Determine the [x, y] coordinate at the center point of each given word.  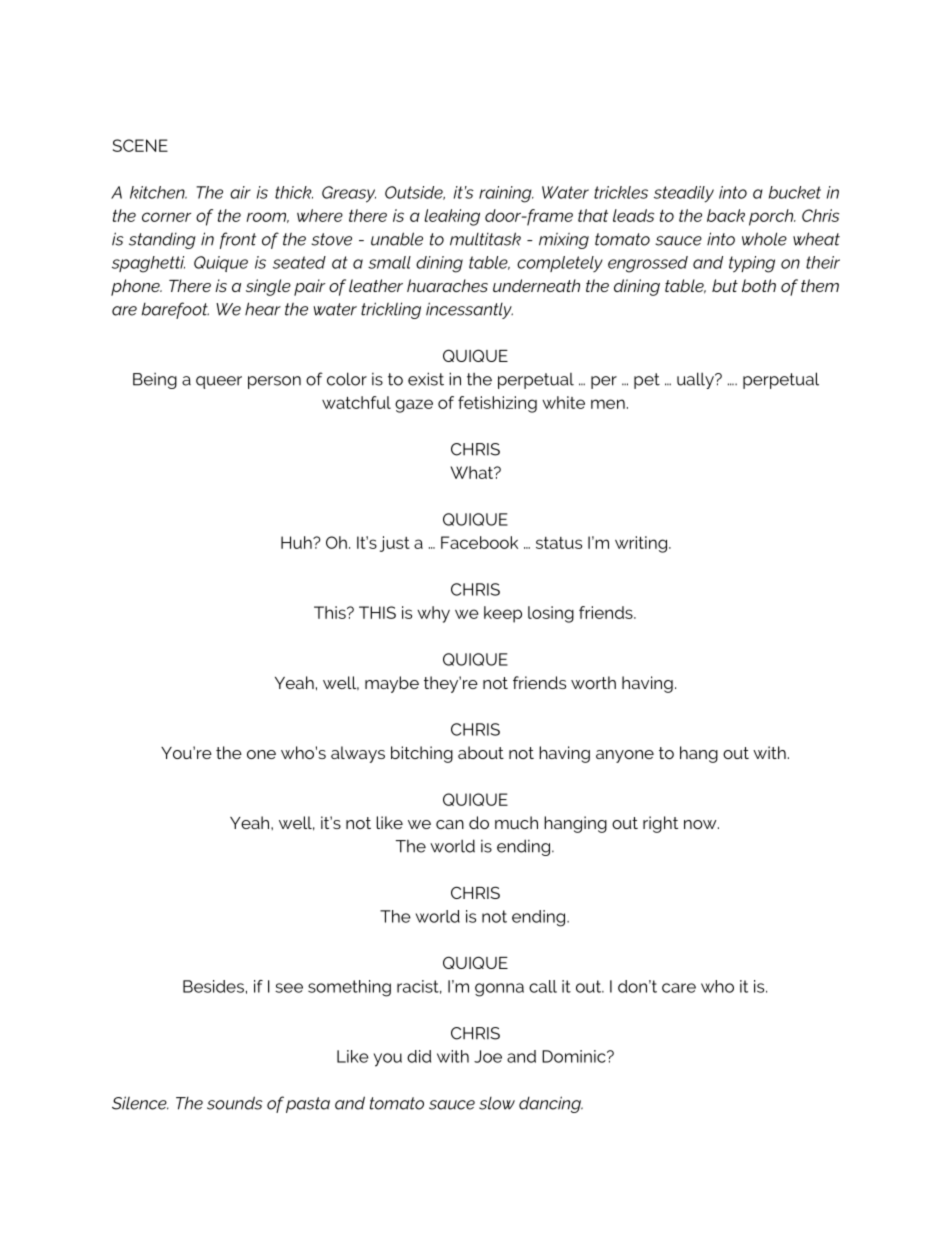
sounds [235, 1103]
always [358, 754]
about [481, 752]
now [701, 824]
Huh [297, 542]
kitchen [158, 192]
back [726, 215]
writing [641, 544]
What [473, 472]
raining [506, 194]
